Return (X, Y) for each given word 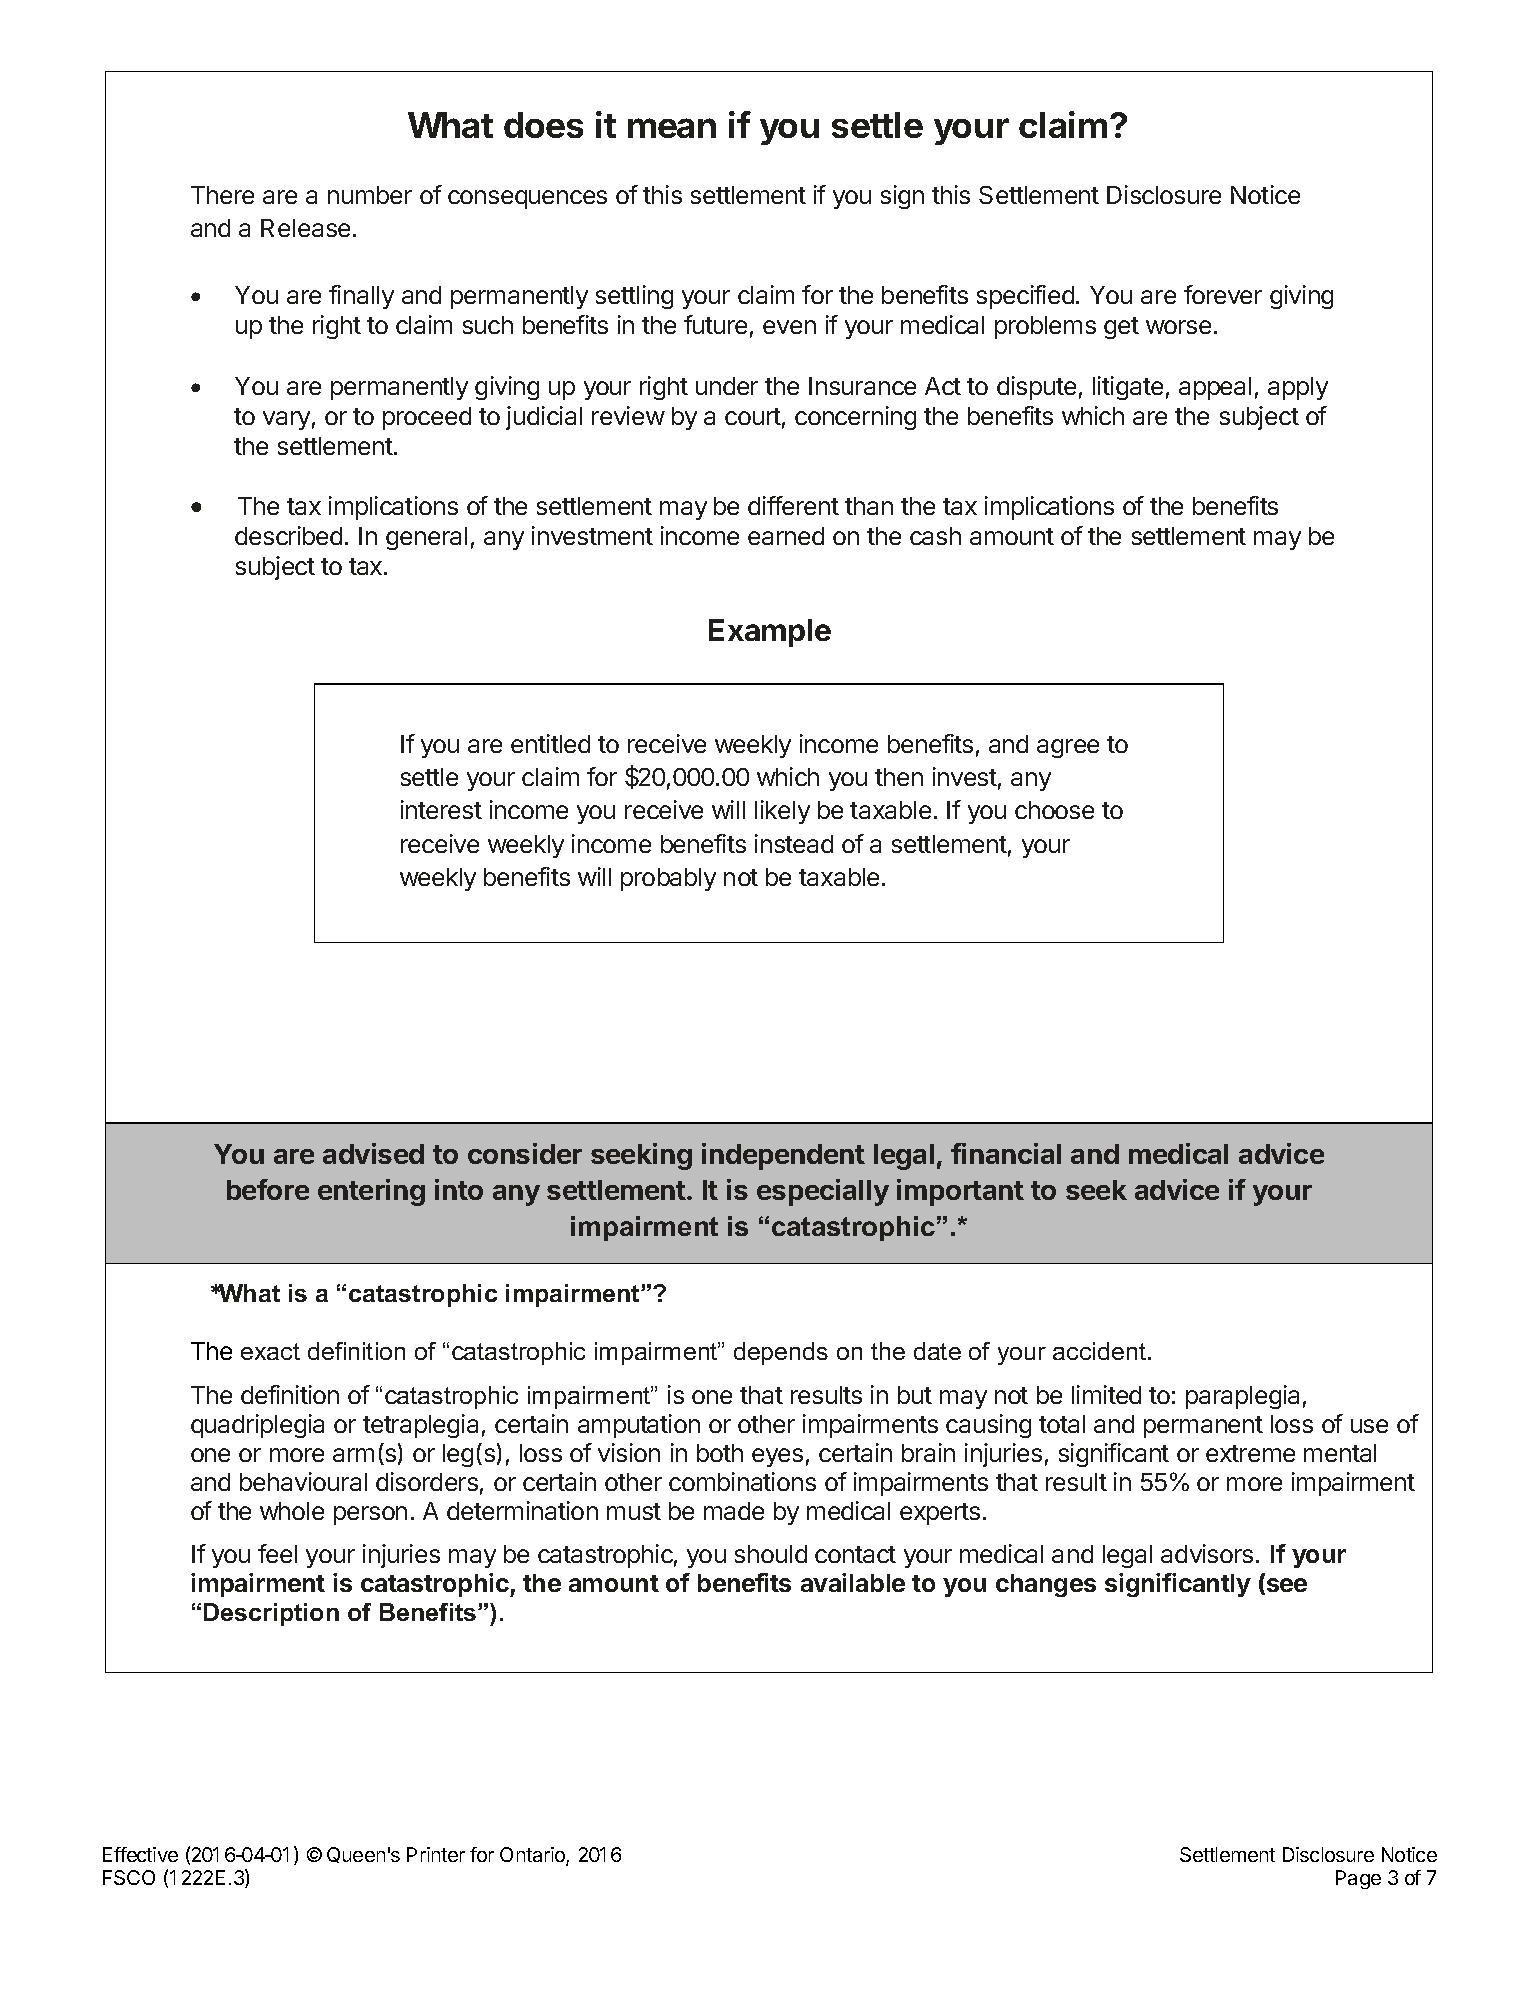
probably (668, 879)
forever (1223, 294)
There (222, 195)
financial (1006, 1153)
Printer (436, 1854)
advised (373, 1153)
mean (672, 128)
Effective (140, 1854)
